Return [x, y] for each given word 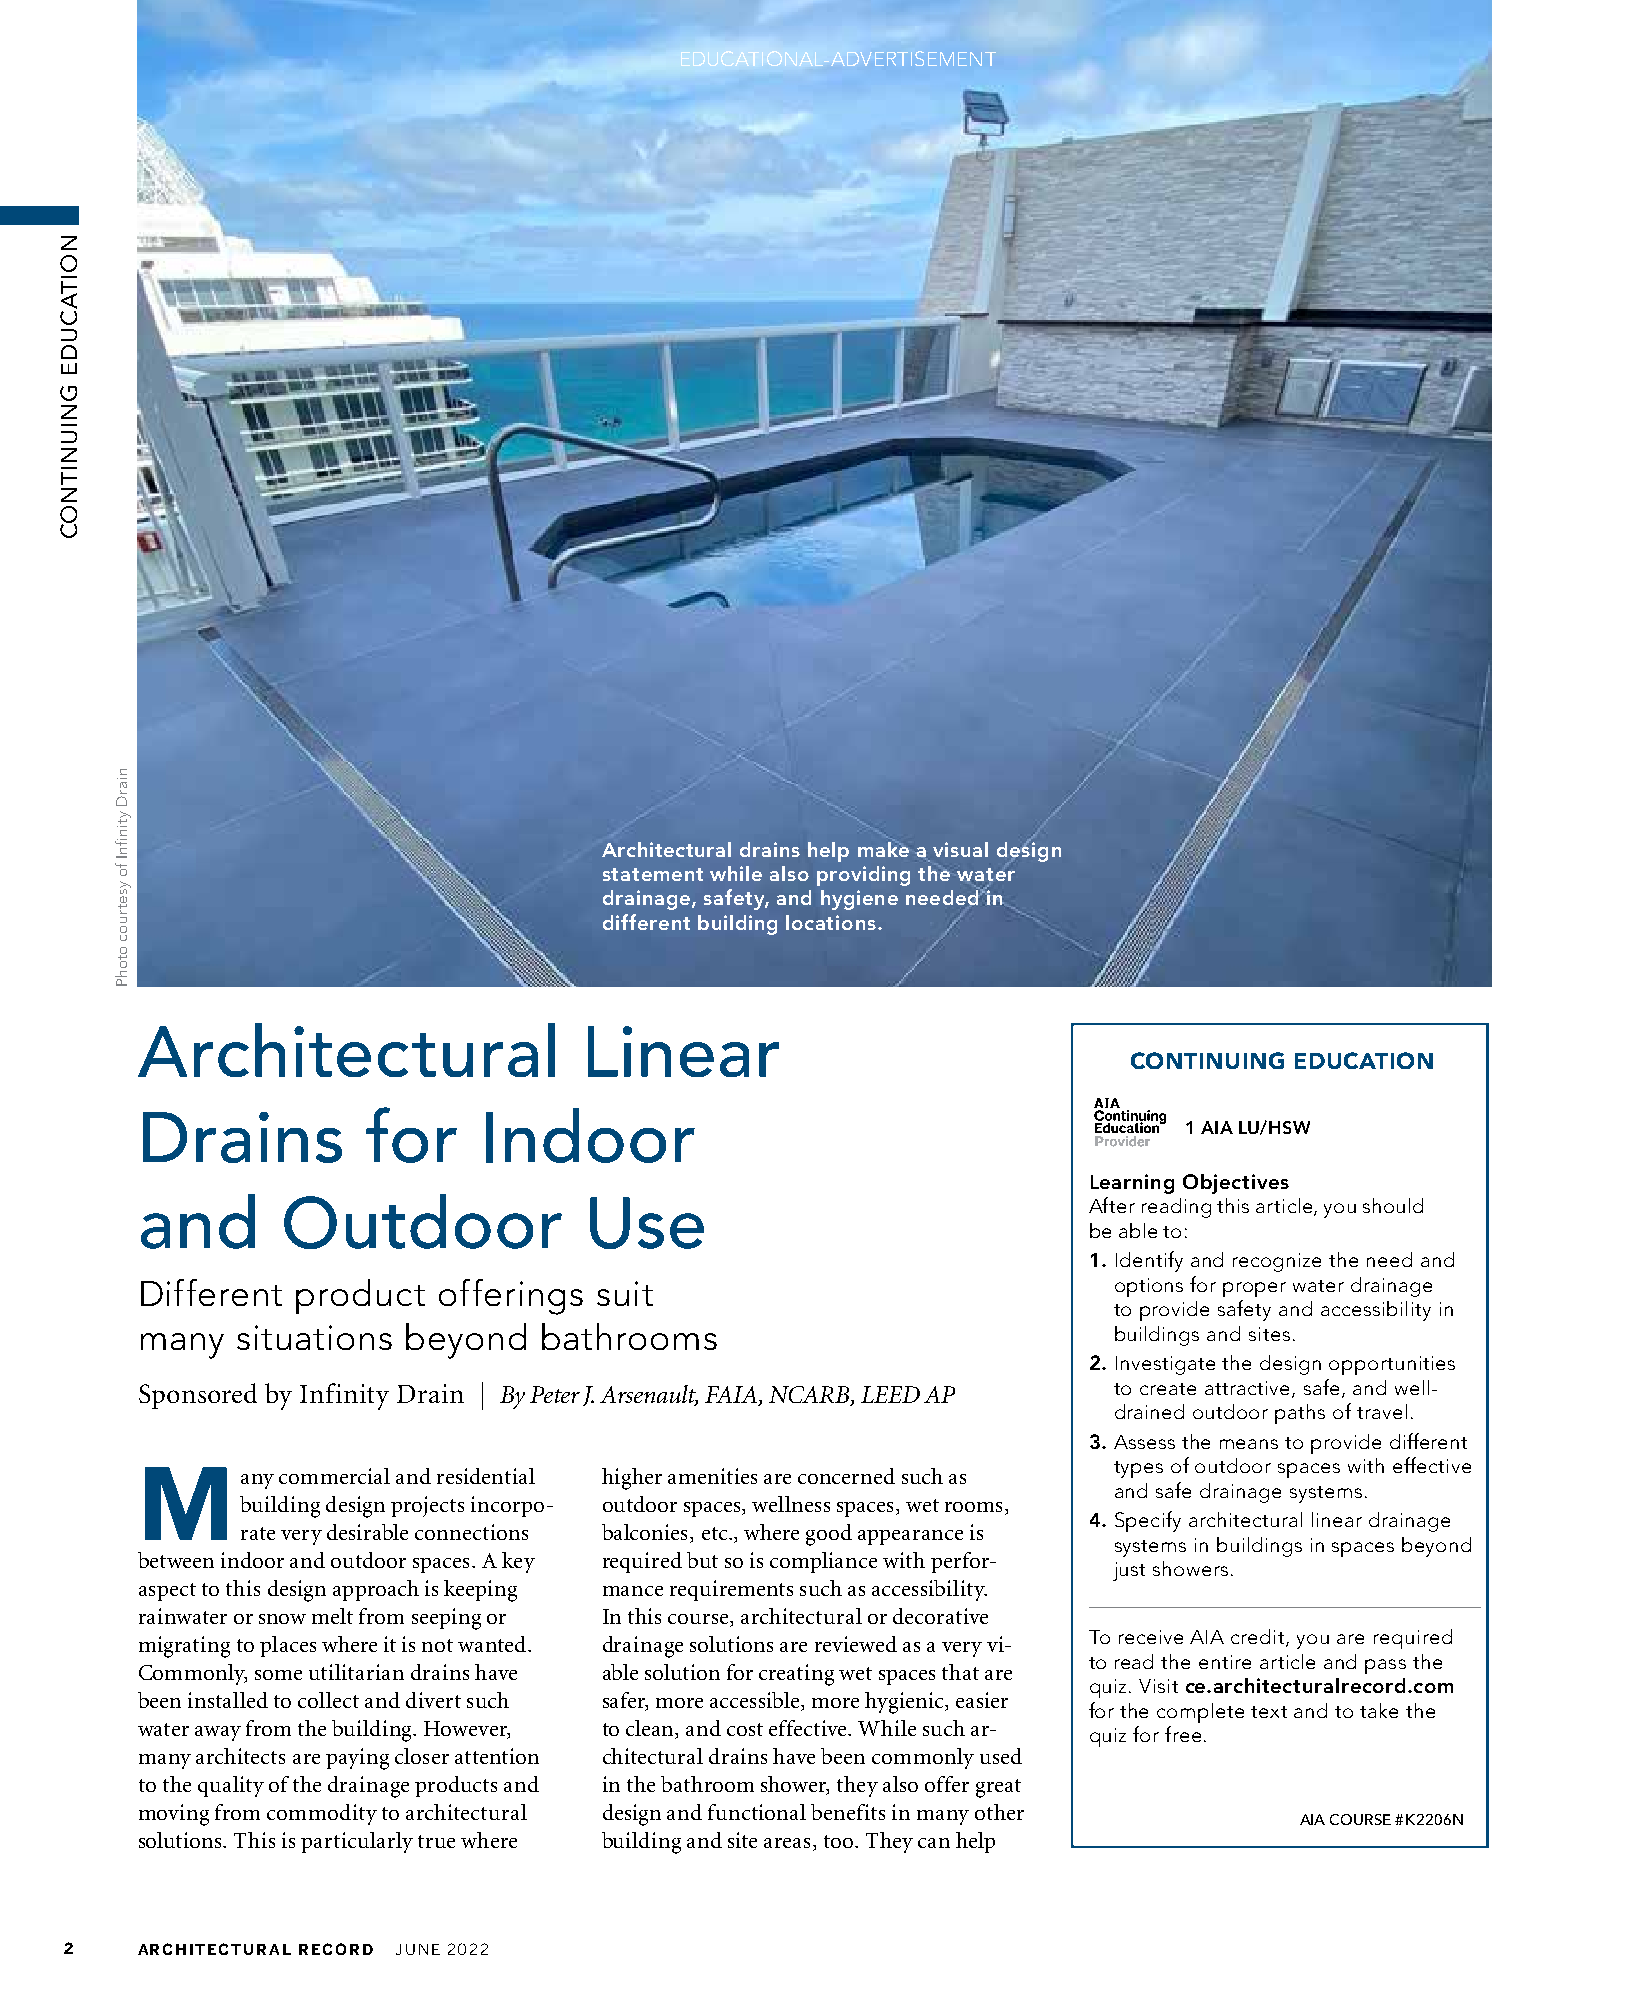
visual [960, 849]
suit [625, 1293]
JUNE [418, 1949]
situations [314, 1337]
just [1129, 1571]
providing [863, 876]
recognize [1277, 1262]
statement [653, 874]
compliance [823, 1562]
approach [376, 1590]
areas [789, 1844]
